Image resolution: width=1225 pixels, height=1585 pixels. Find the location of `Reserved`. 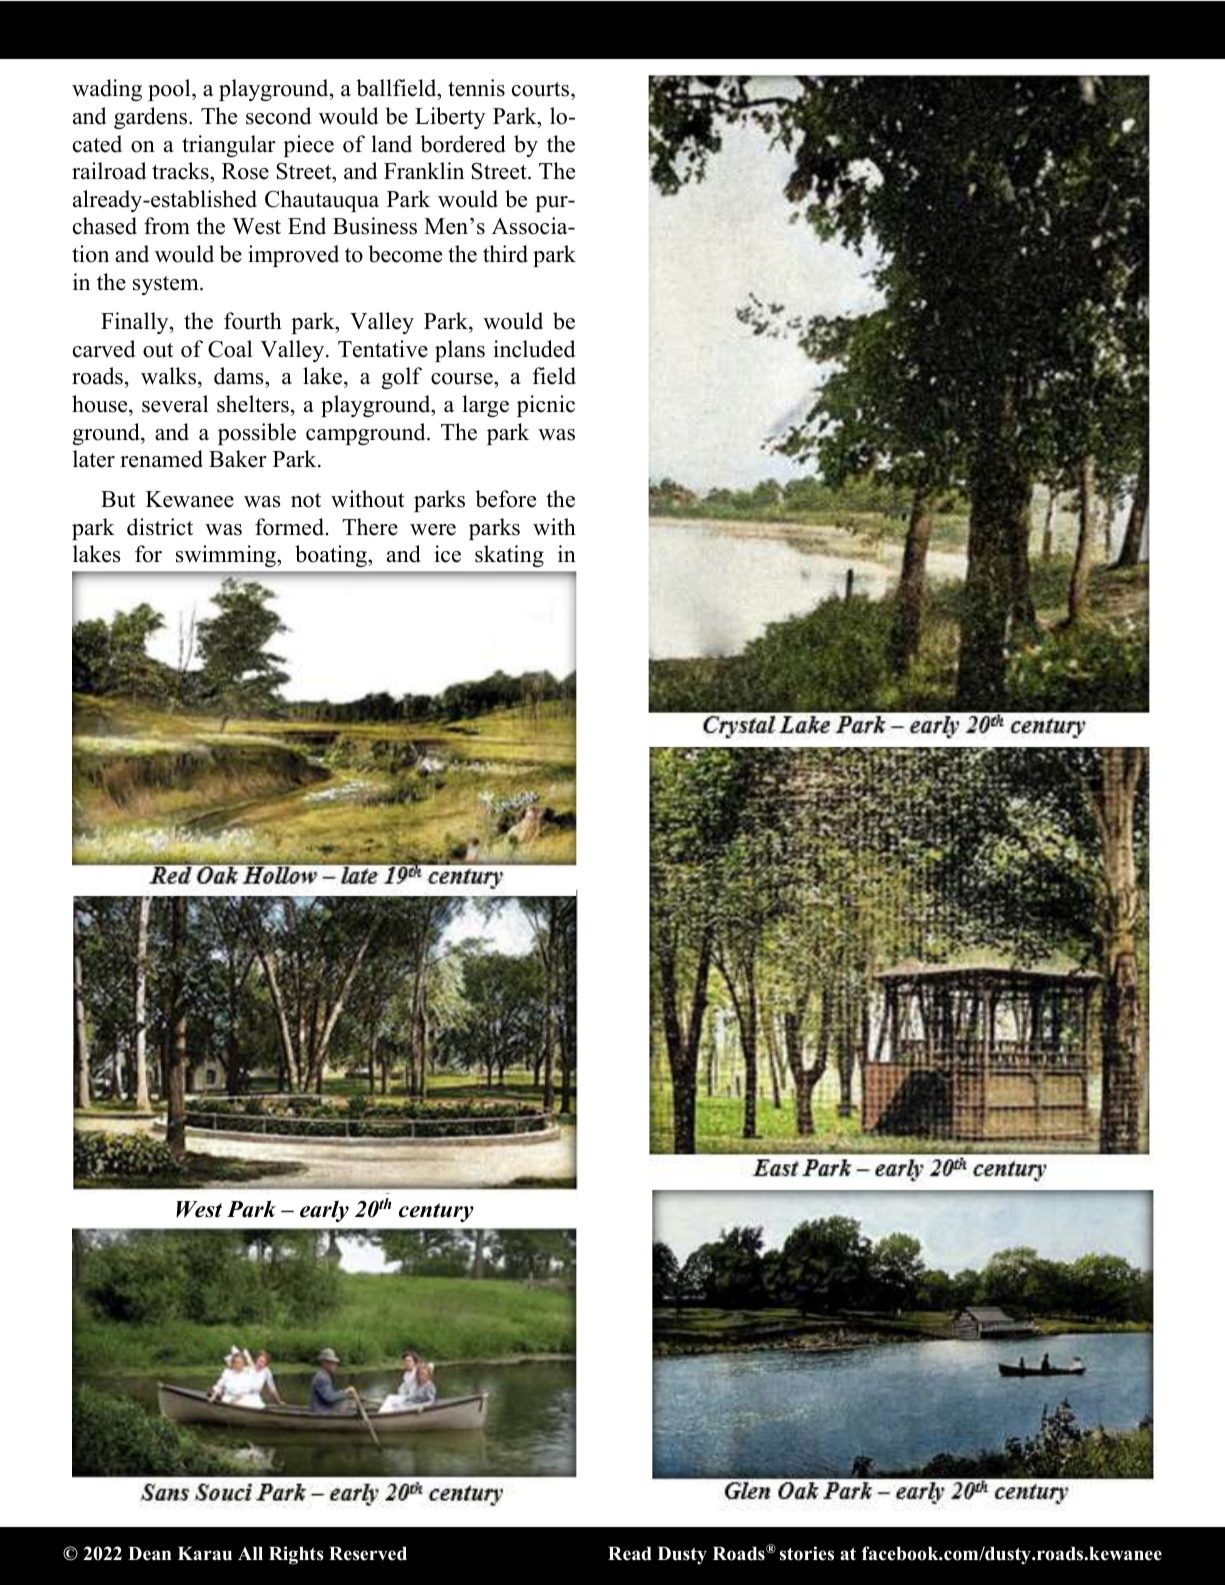

Reserved is located at coordinates (368, 1554).
